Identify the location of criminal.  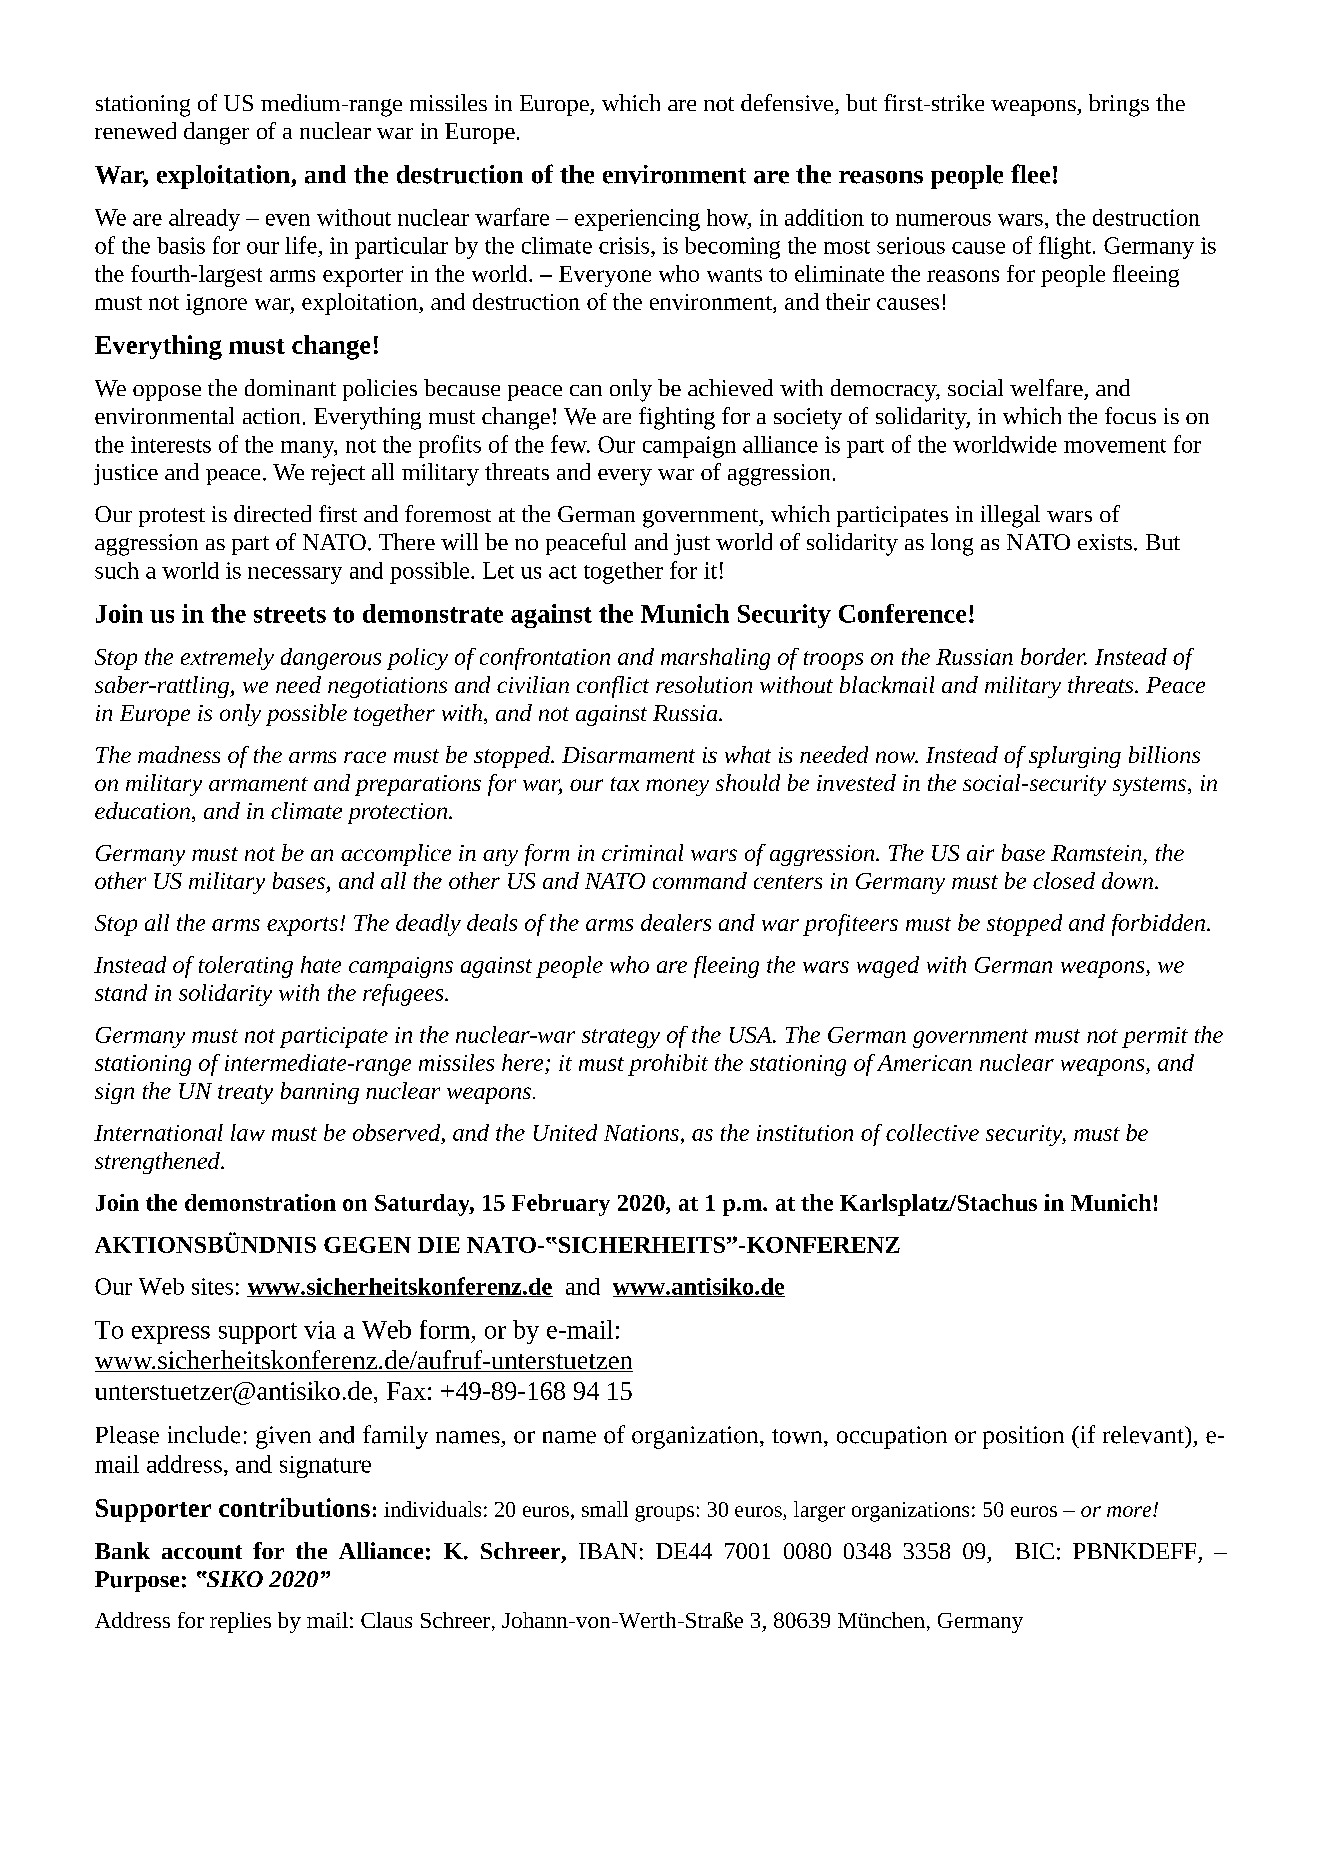
(642, 852).
